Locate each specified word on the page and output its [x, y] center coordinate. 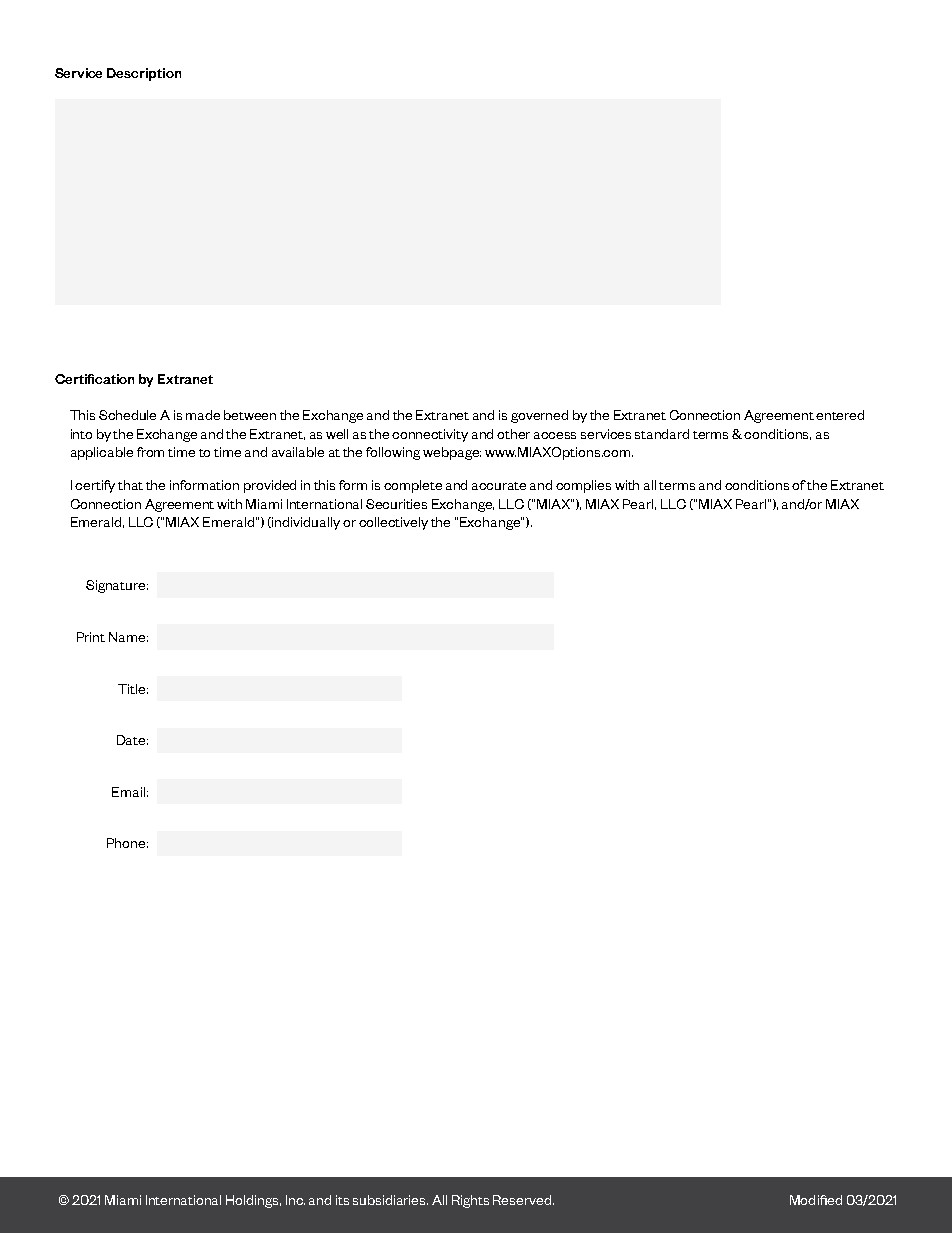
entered [840, 415]
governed [539, 416]
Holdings [253, 1201]
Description [144, 74]
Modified [816, 1200]
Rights [470, 1201]
